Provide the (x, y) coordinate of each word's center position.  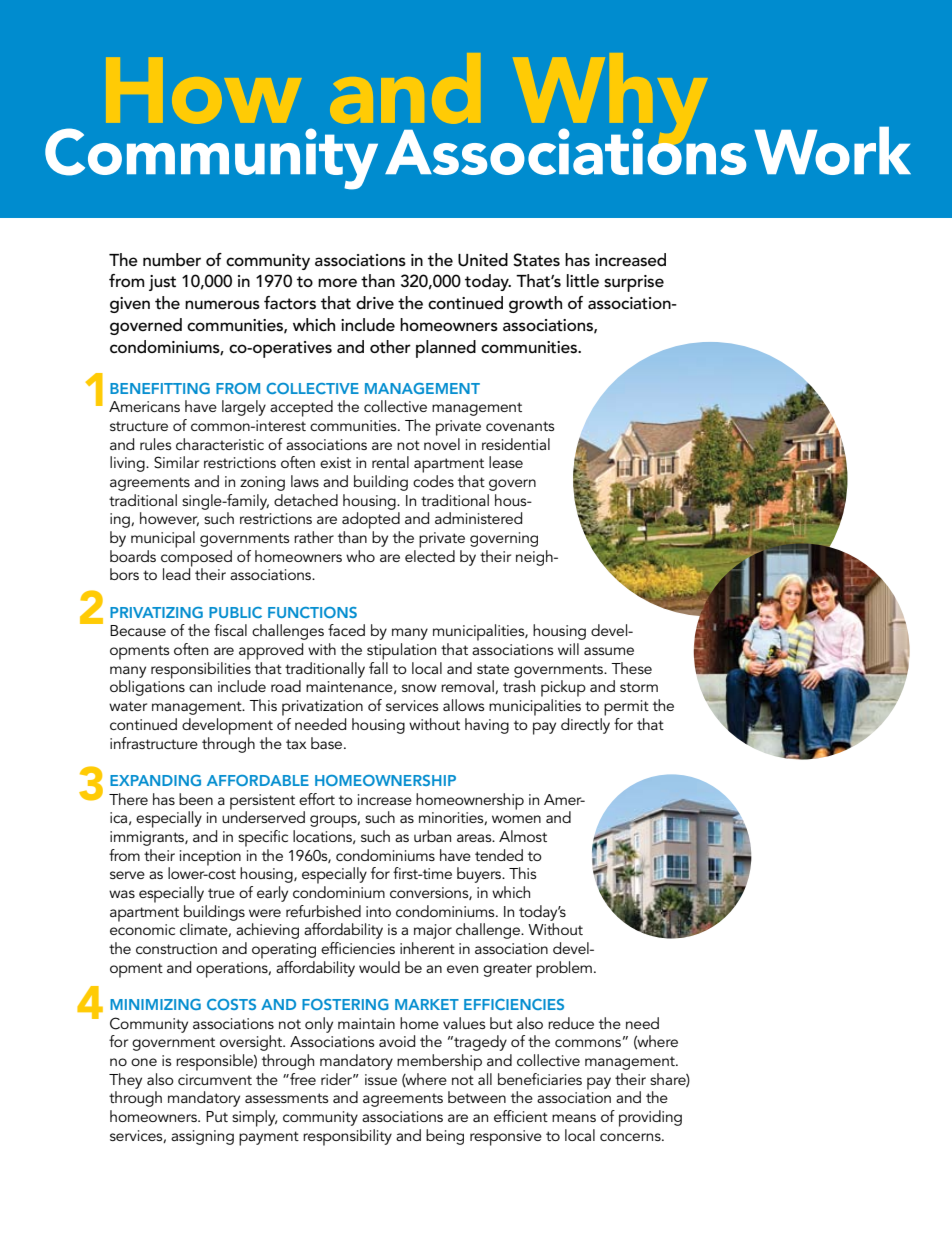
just (162, 283)
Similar (176, 462)
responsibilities (201, 671)
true (221, 893)
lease (506, 462)
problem (564, 969)
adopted (371, 520)
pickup (563, 688)
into (378, 911)
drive (375, 303)
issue (381, 1079)
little (583, 280)
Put (217, 1116)
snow (419, 688)
